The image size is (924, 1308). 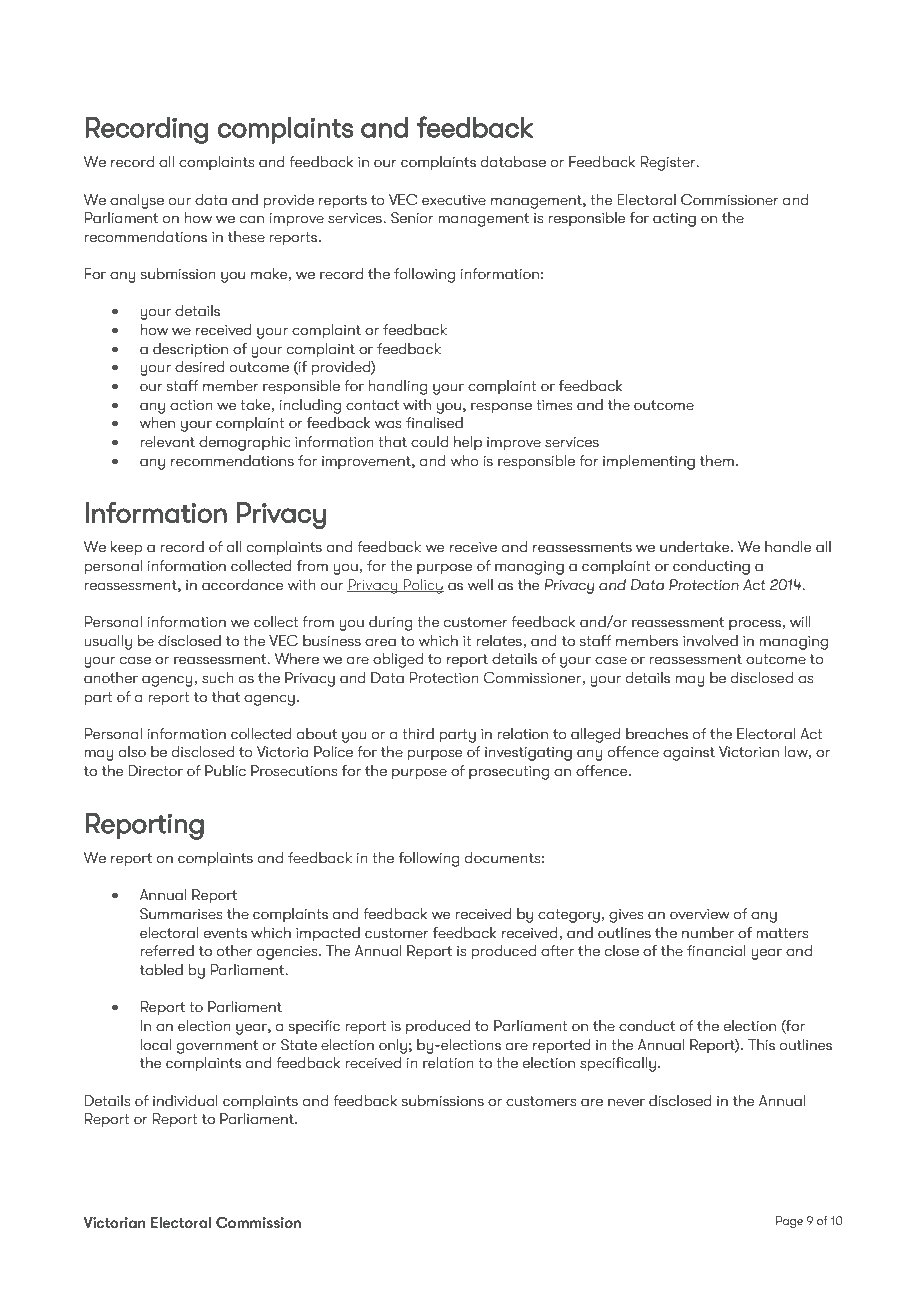 What do you see at coordinates (137, 201) in the document?
I see `analyse` at bounding box center [137, 201].
